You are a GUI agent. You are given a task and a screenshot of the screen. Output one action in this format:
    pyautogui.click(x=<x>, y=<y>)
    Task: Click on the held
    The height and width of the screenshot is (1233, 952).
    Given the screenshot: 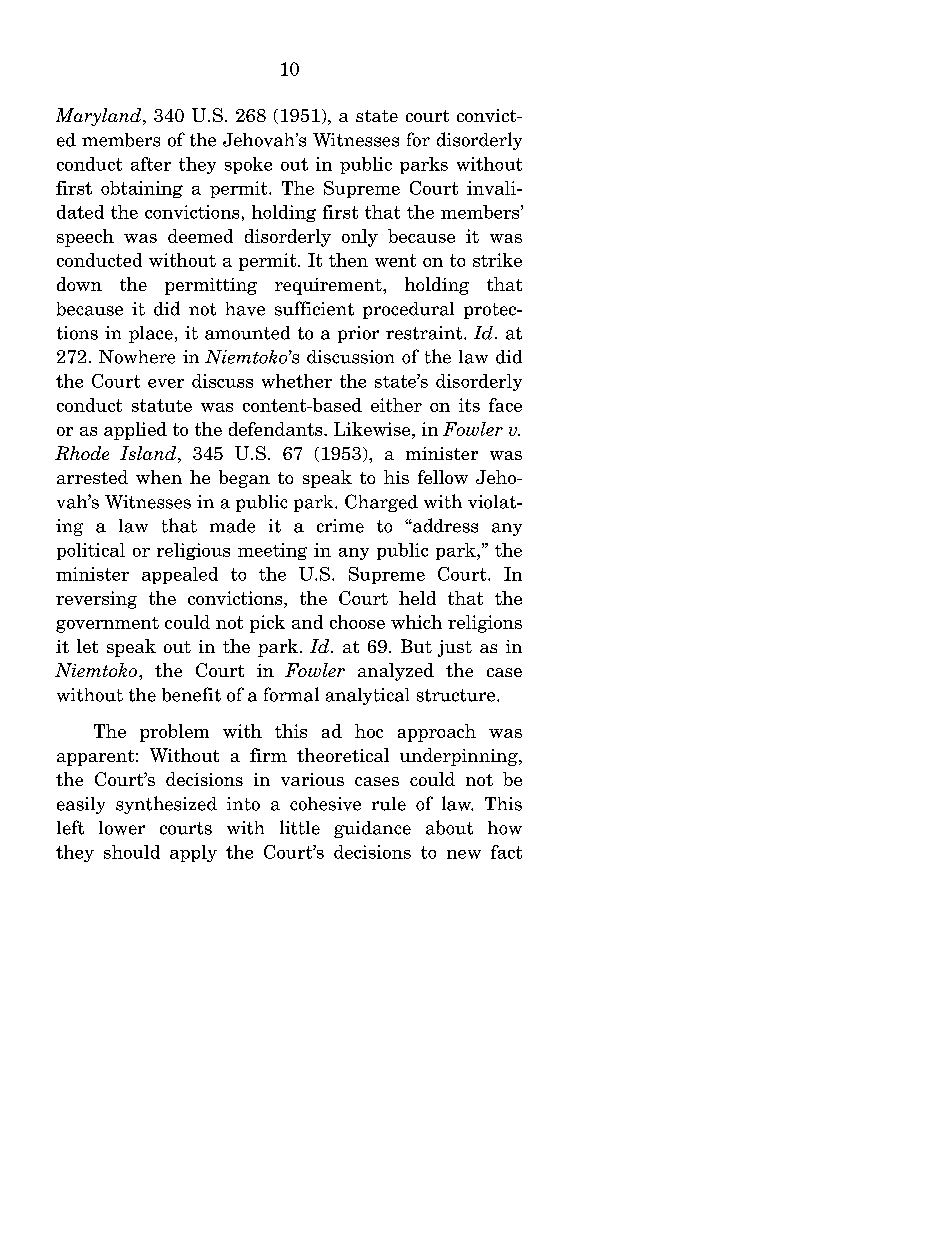 What is the action you would take?
    pyautogui.click(x=417, y=598)
